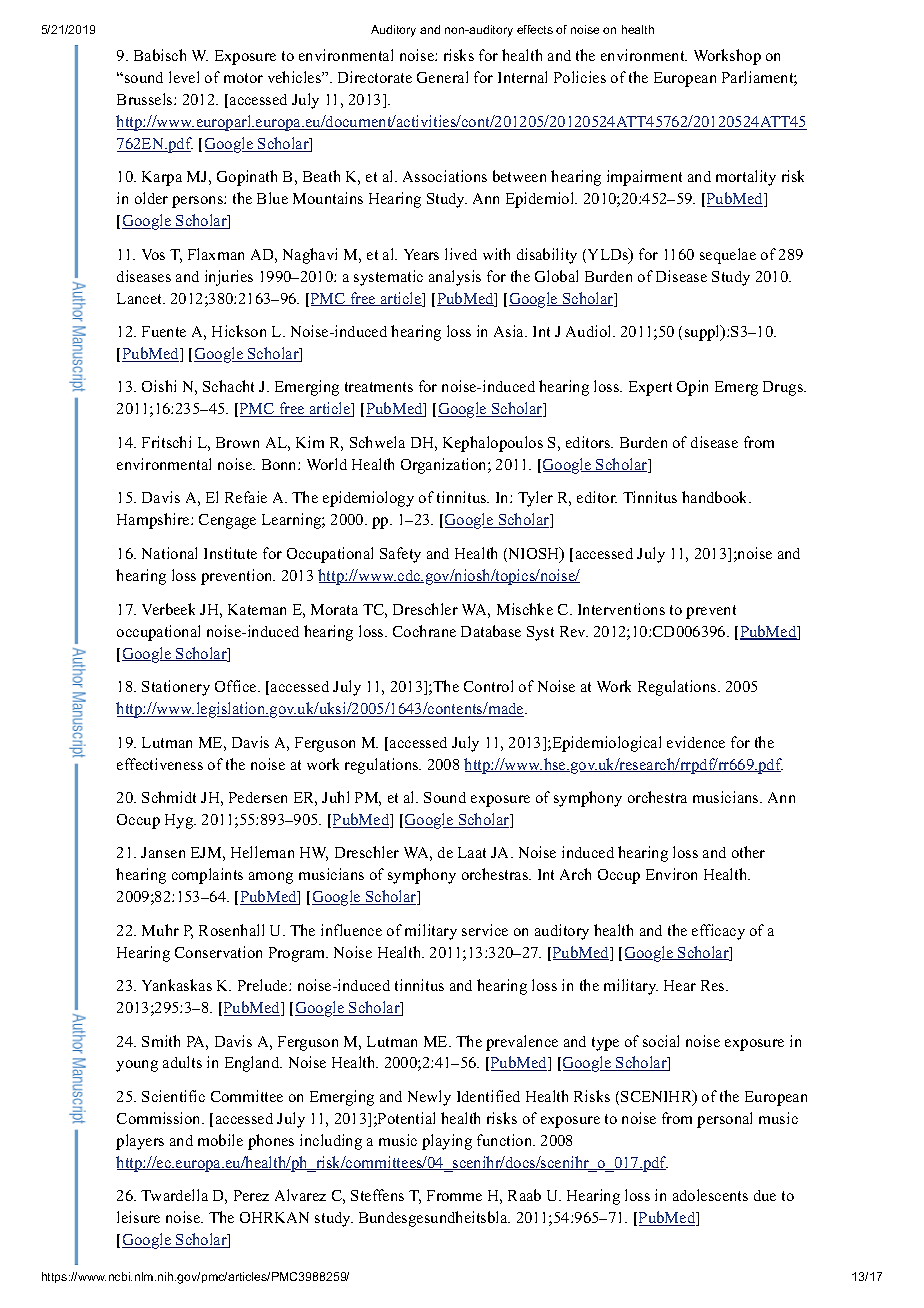 This screenshot has width=924, height=1308. I want to click on Hickson, so click(239, 331).
